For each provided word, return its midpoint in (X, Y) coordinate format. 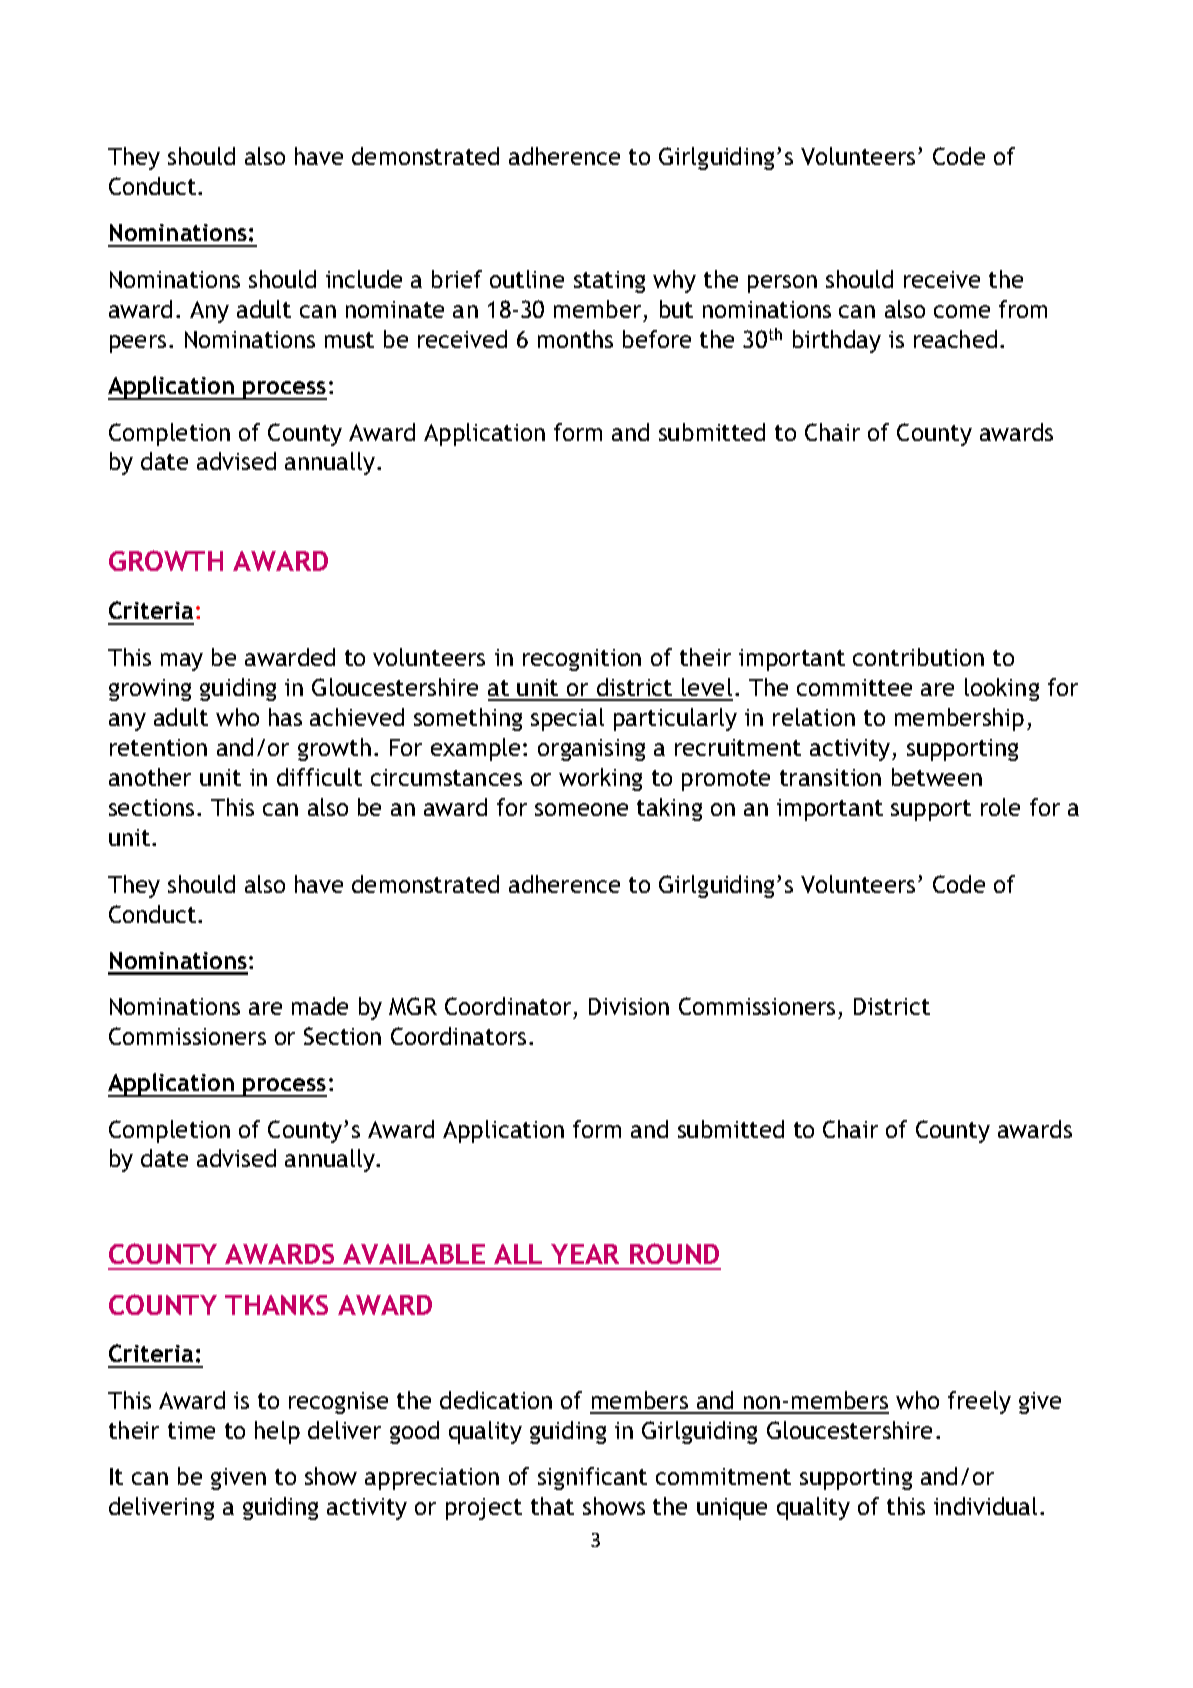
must (349, 340)
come (962, 311)
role (1000, 807)
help (277, 1432)
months (575, 339)
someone (581, 809)
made (320, 1006)
